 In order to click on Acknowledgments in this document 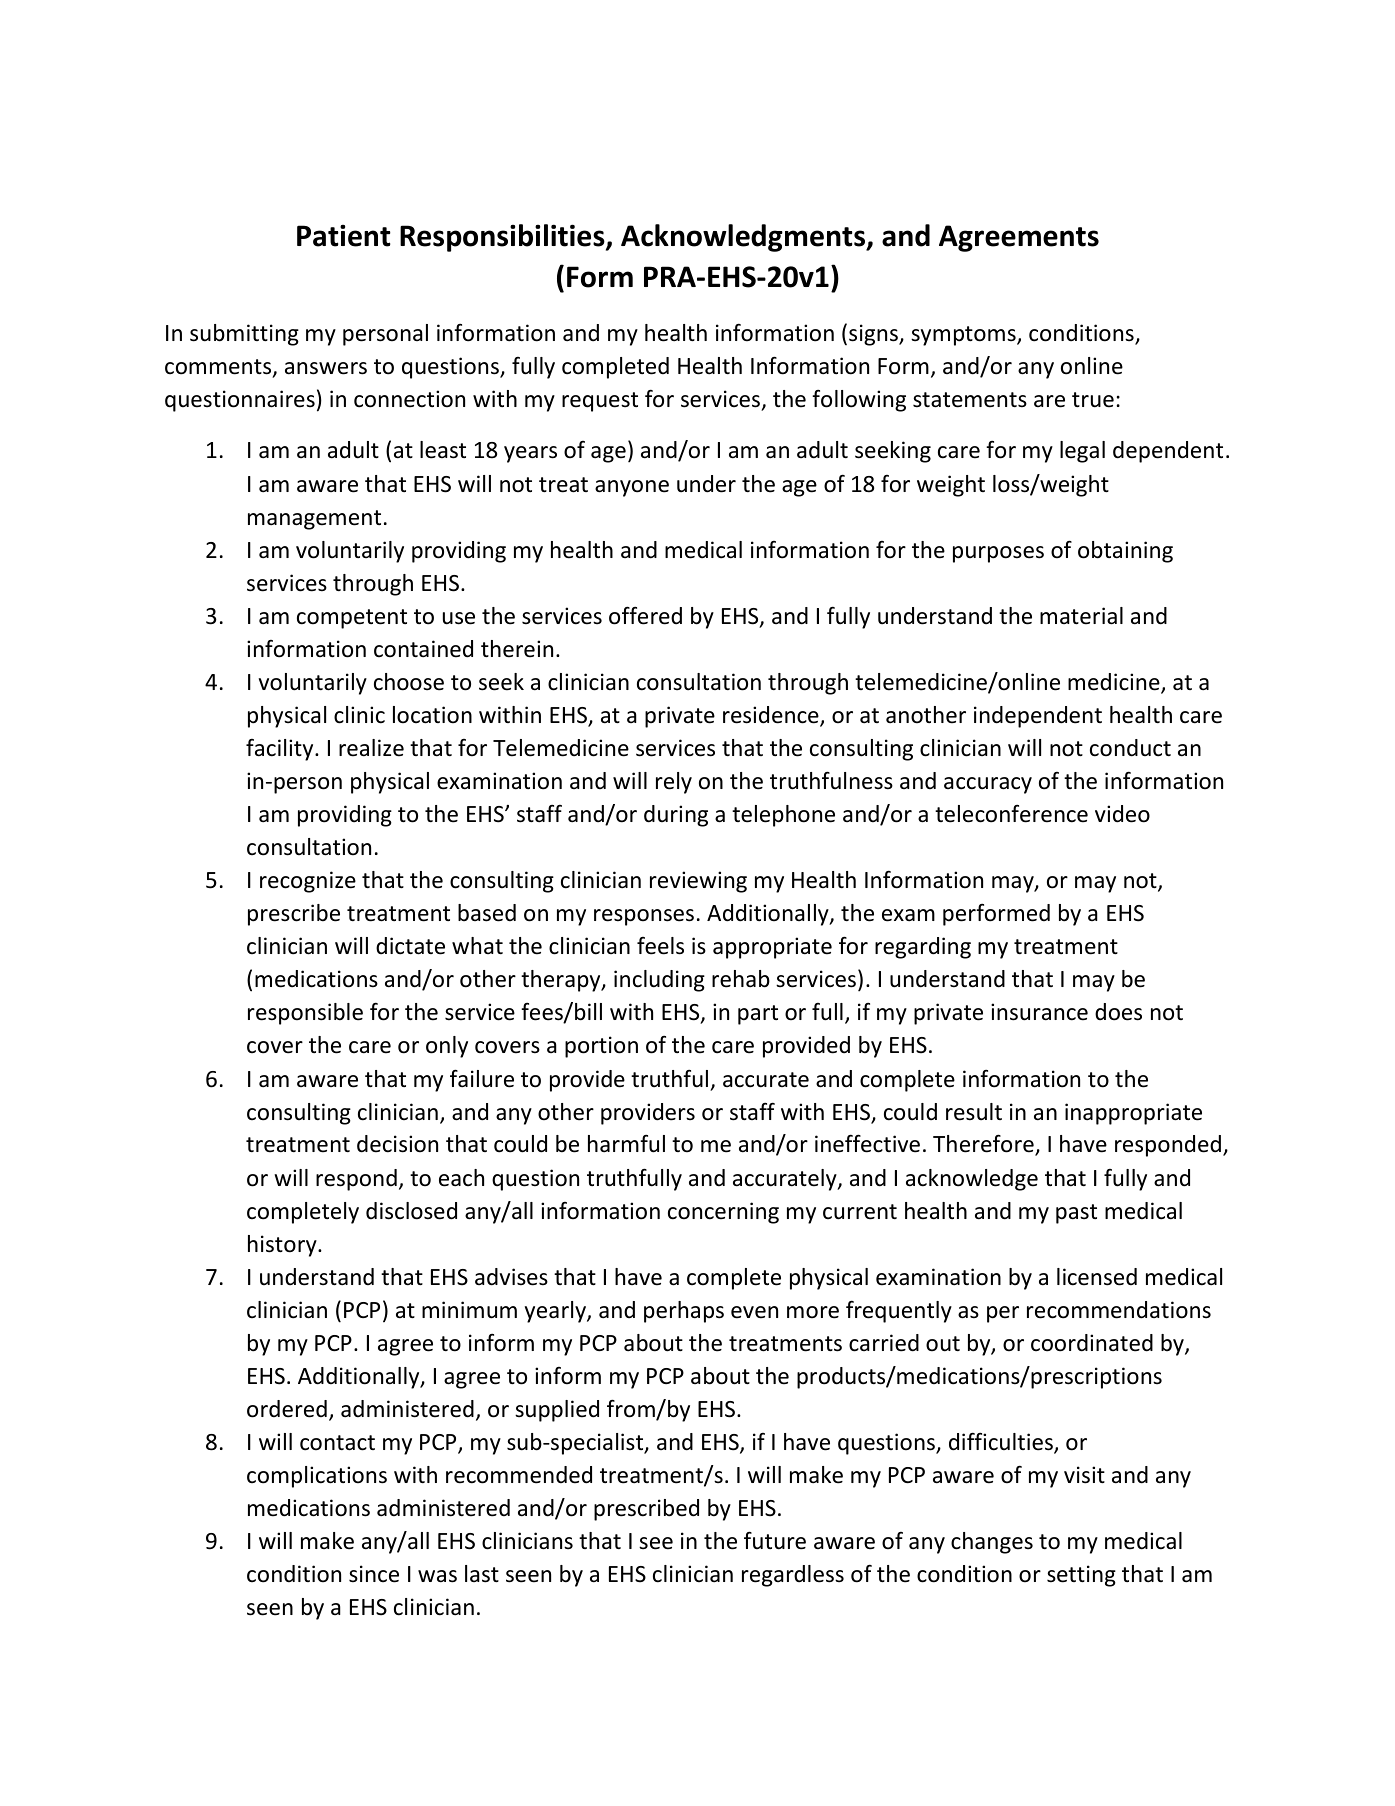, I will do `click(744, 238)`.
